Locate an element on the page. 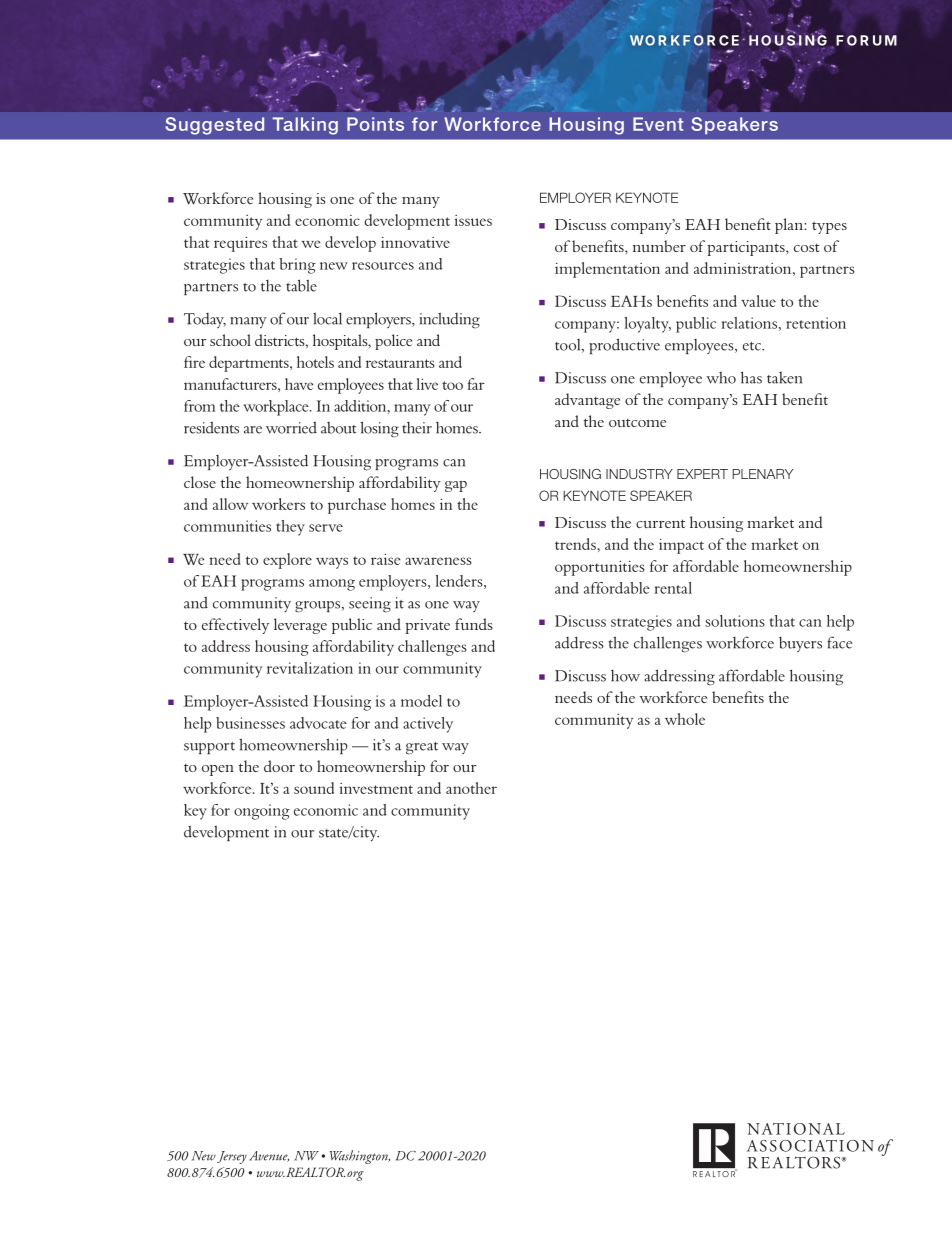 This page has height=1233, width=952. ongoing is located at coordinates (262, 812).
